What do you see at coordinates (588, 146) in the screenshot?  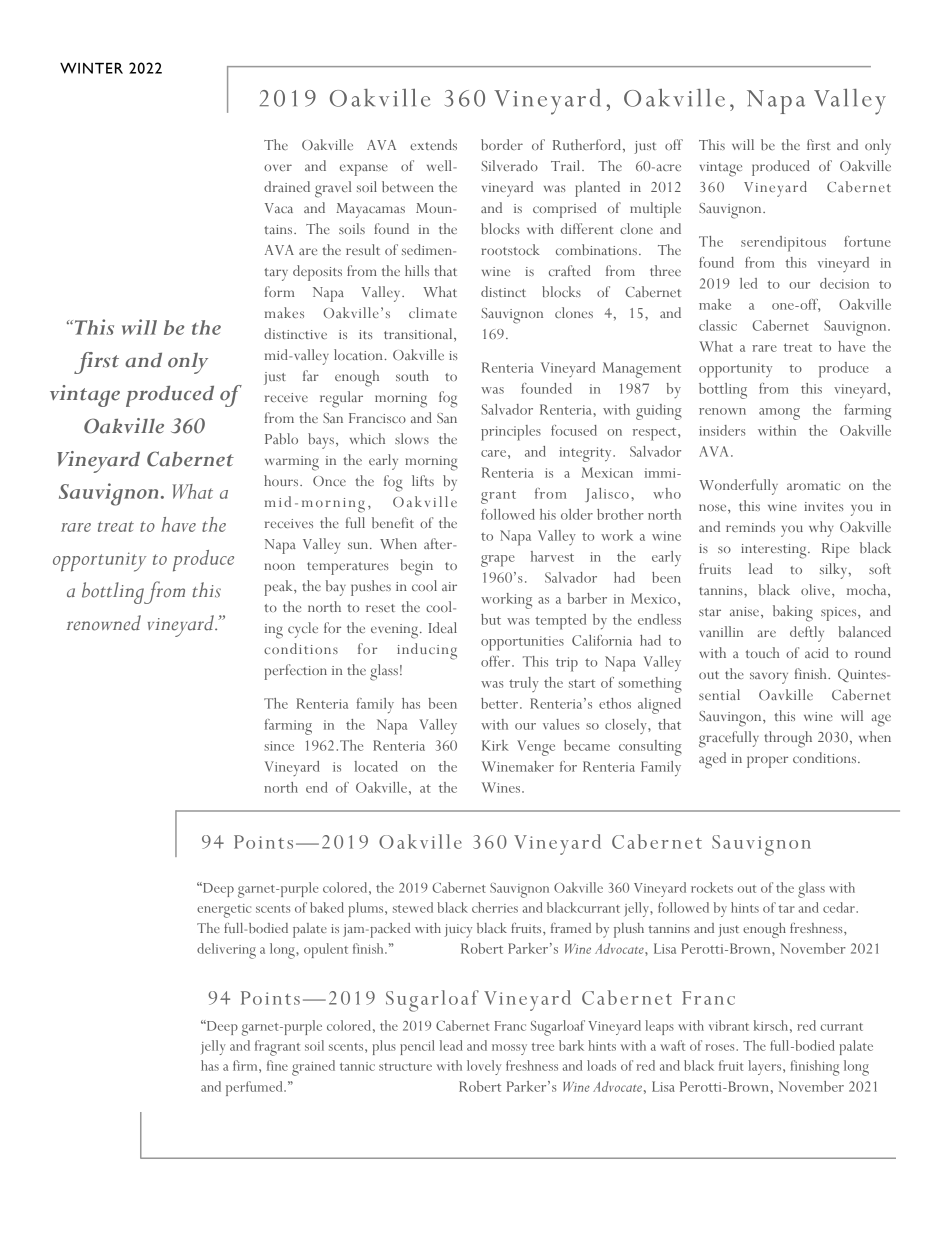 I see `Rutherford` at bounding box center [588, 146].
